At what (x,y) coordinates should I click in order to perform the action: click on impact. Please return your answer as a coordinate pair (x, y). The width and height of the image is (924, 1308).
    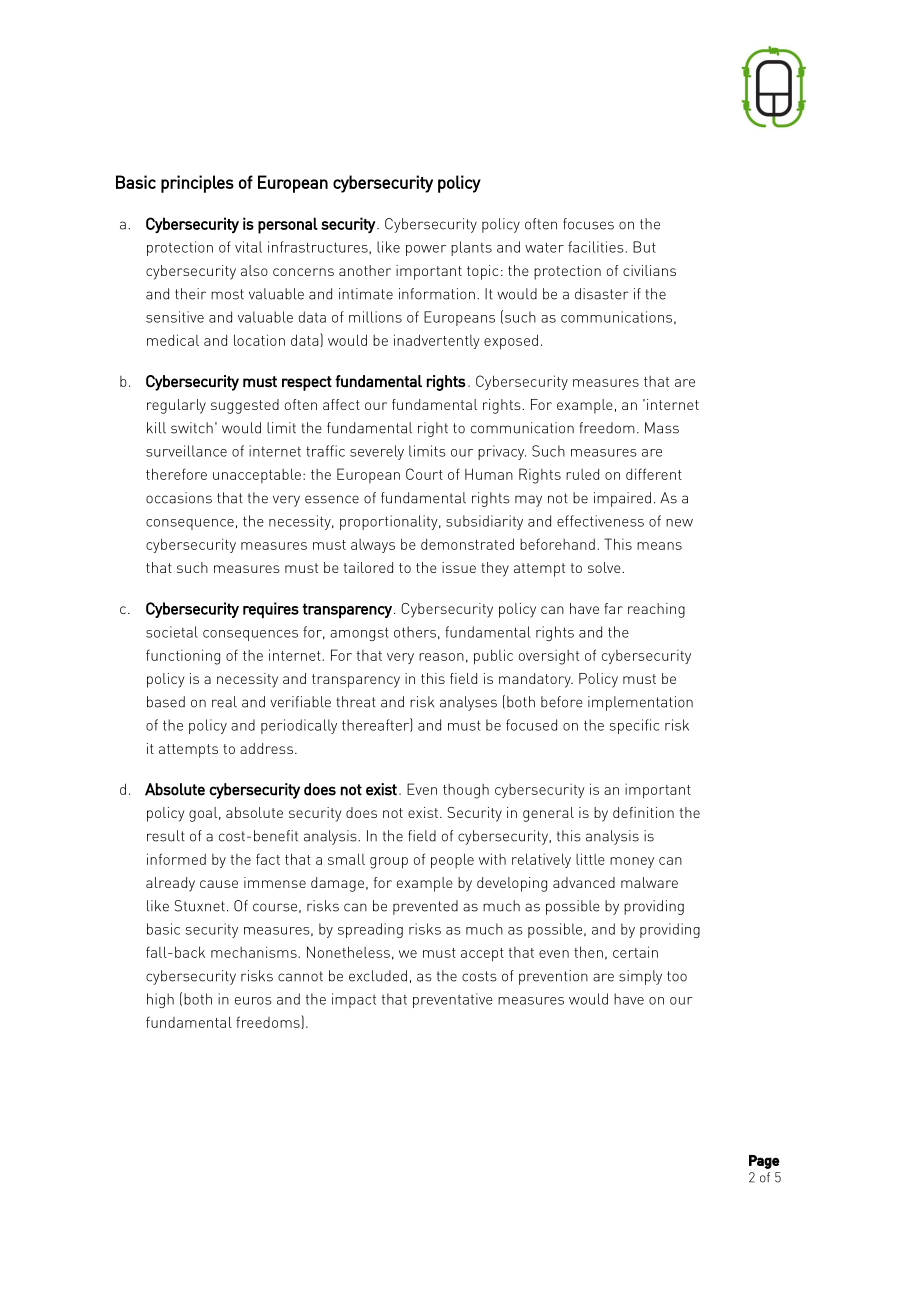
    Looking at the image, I should click on (354, 1000).
